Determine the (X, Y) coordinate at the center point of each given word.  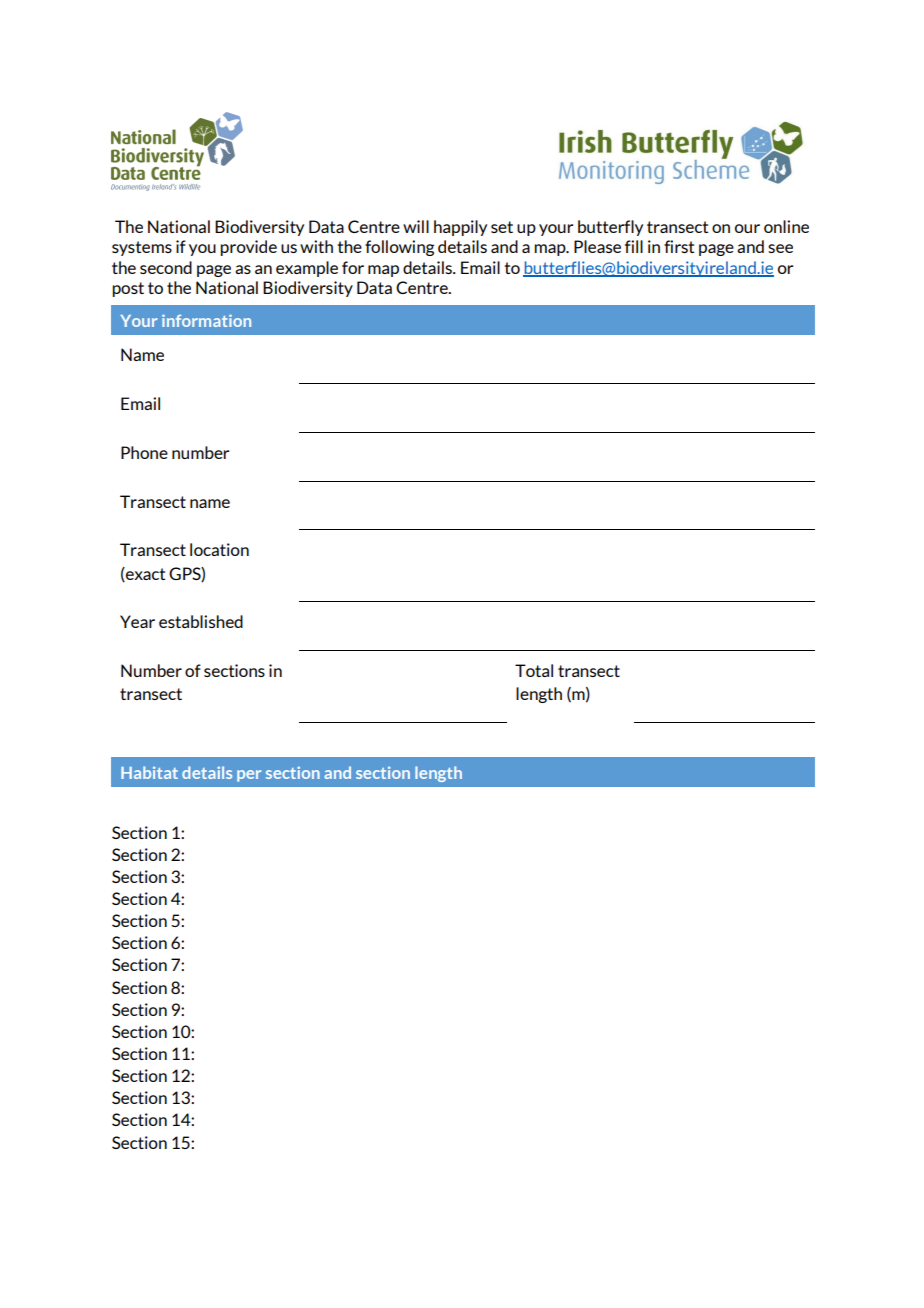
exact (144, 574)
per (249, 776)
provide (248, 248)
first (679, 246)
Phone (144, 452)
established (201, 621)
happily (460, 228)
